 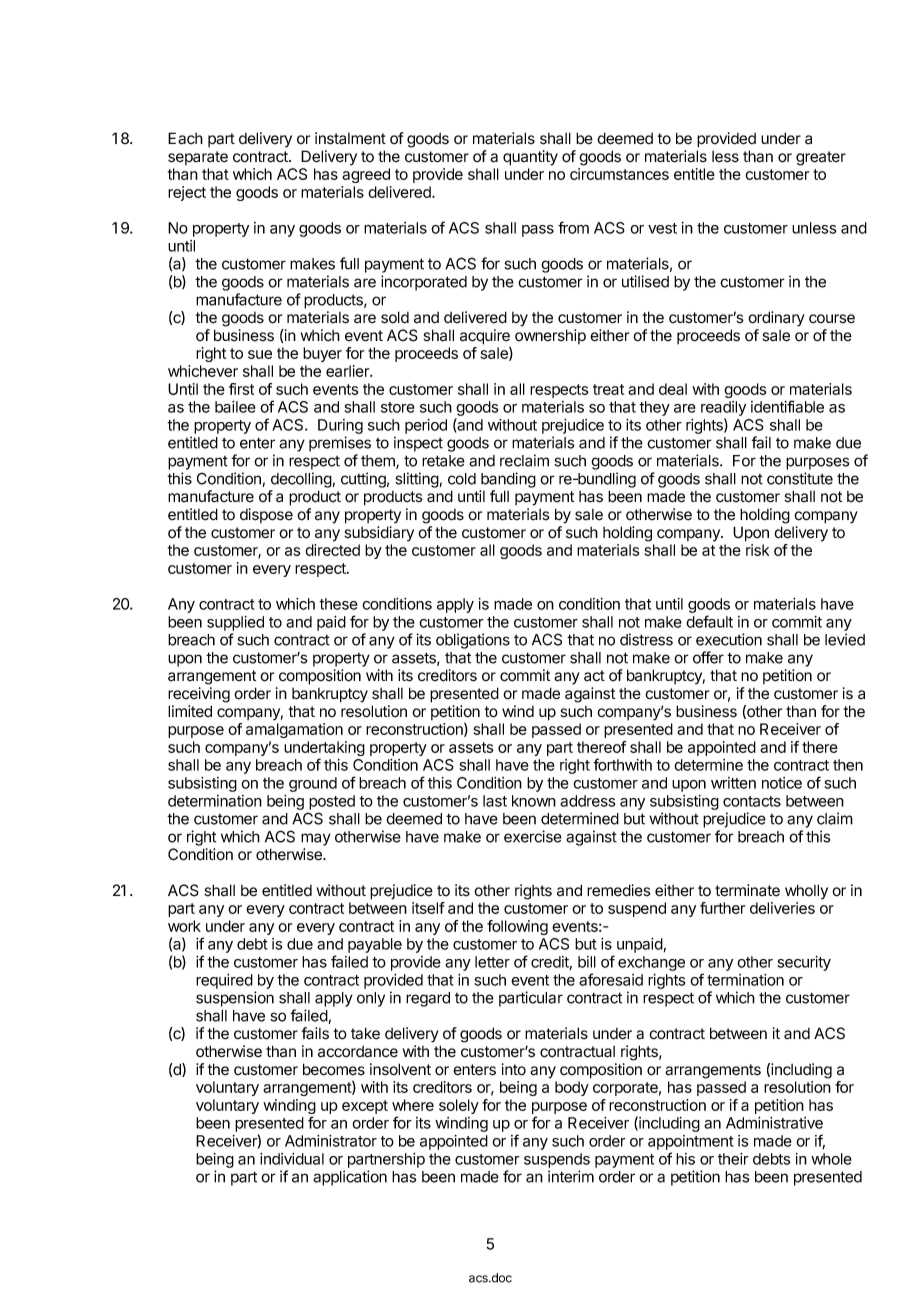 What do you see at coordinates (198, 158) in the screenshot?
I see `separate` at bounding box center [198, 158].
